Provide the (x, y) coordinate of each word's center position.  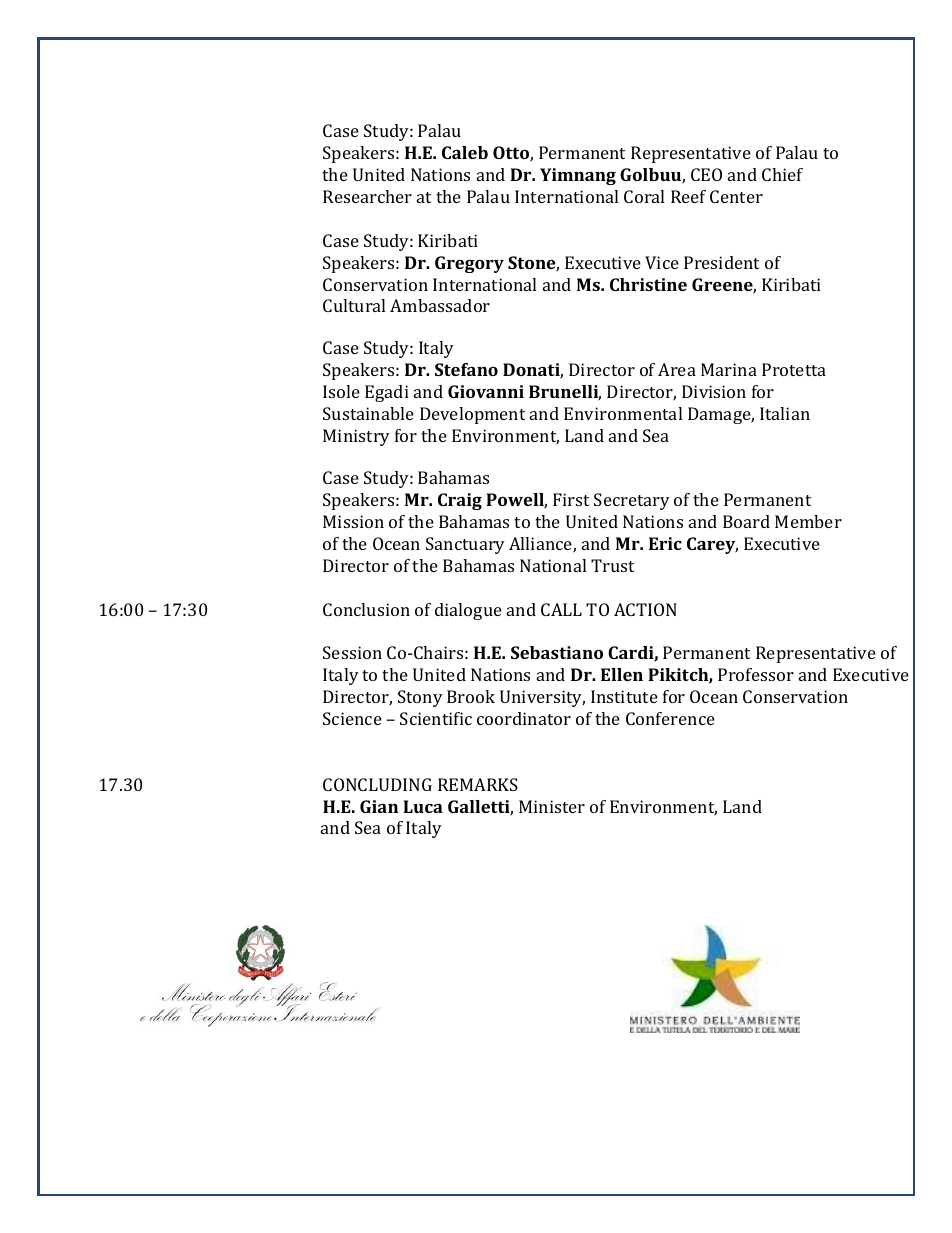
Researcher (367, 196)
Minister (552, 806)
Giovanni (486, 391)
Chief (782, 174)
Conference (670, 718)
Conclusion (366, 609)
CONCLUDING (377, 784)
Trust (612, 565)
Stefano (466, 369)
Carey (712, 545)
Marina (729, 369)
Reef (688, 196)
